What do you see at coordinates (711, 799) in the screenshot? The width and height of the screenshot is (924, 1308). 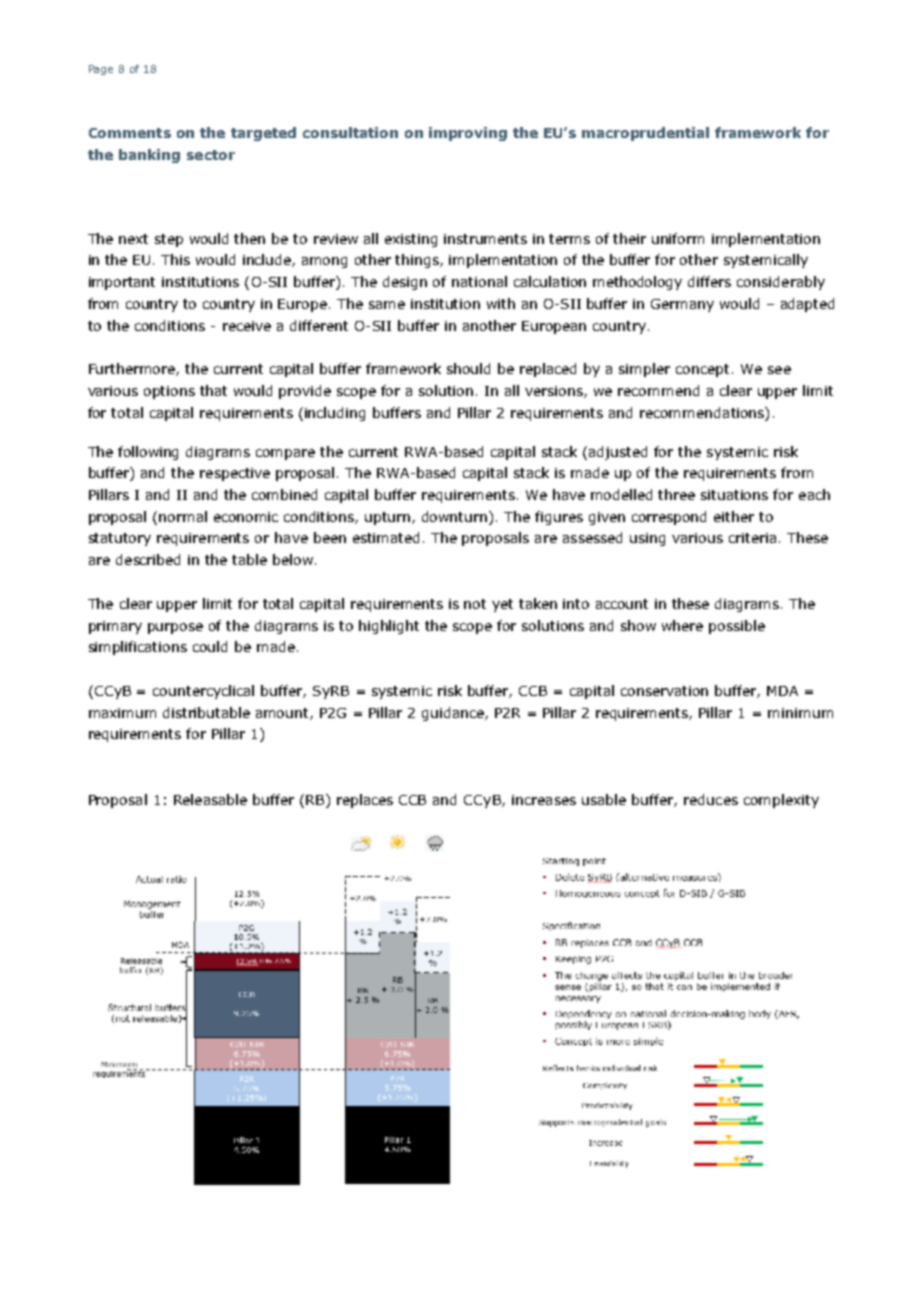 I see `reduces` at bounding box center [711, 799].
